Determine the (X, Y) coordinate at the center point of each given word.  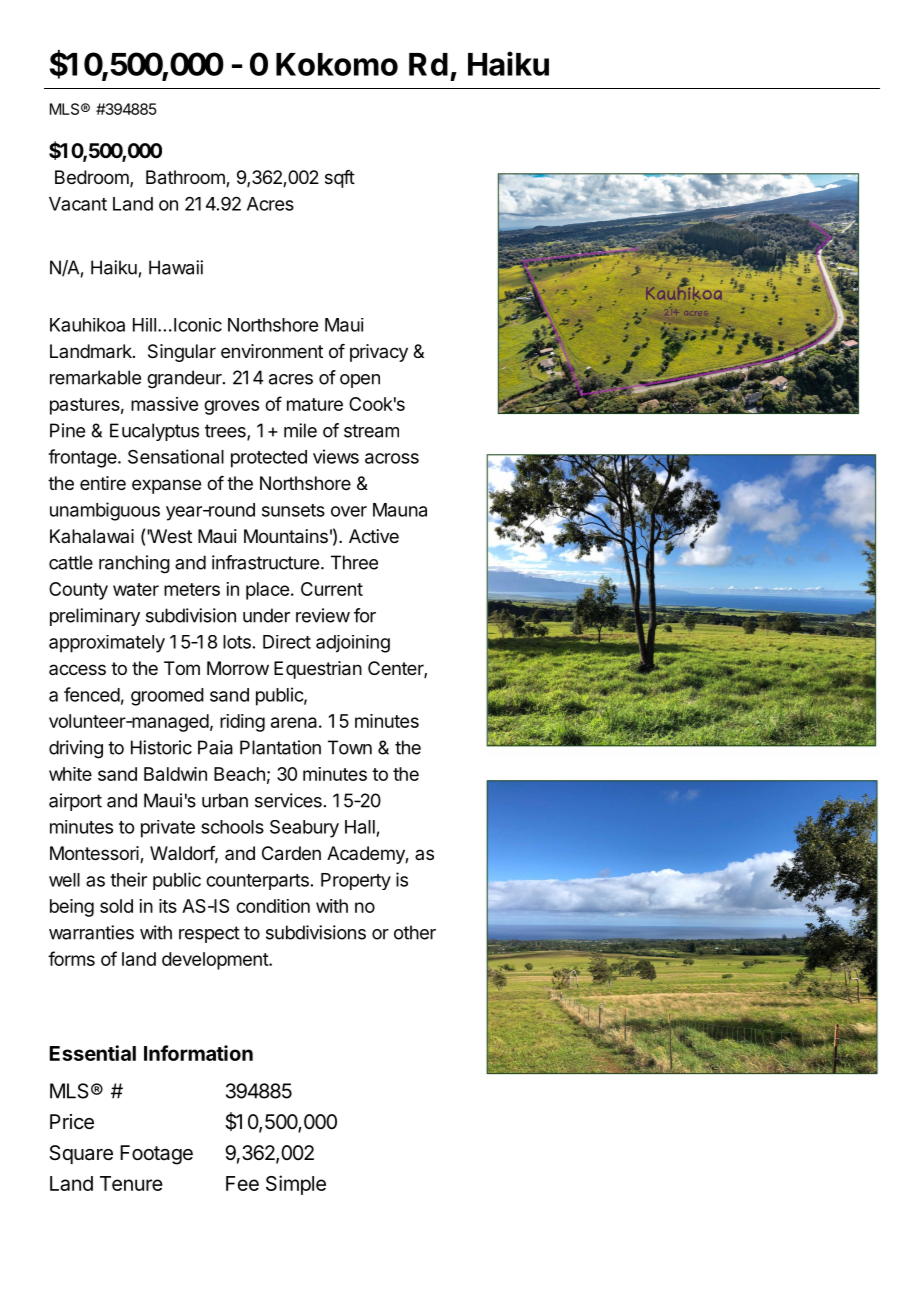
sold (116, 906)
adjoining (353, 644)
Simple (296, 1185)
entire (103, 483)
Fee (242, 1183)
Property (356, 881)
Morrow (238, 668)
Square (81, 1154)
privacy (379, 353)
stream (371, 431)
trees (226, 432)
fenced (92, 694)
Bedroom (92, 177)
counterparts (257, 882)
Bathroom (186, 178)
